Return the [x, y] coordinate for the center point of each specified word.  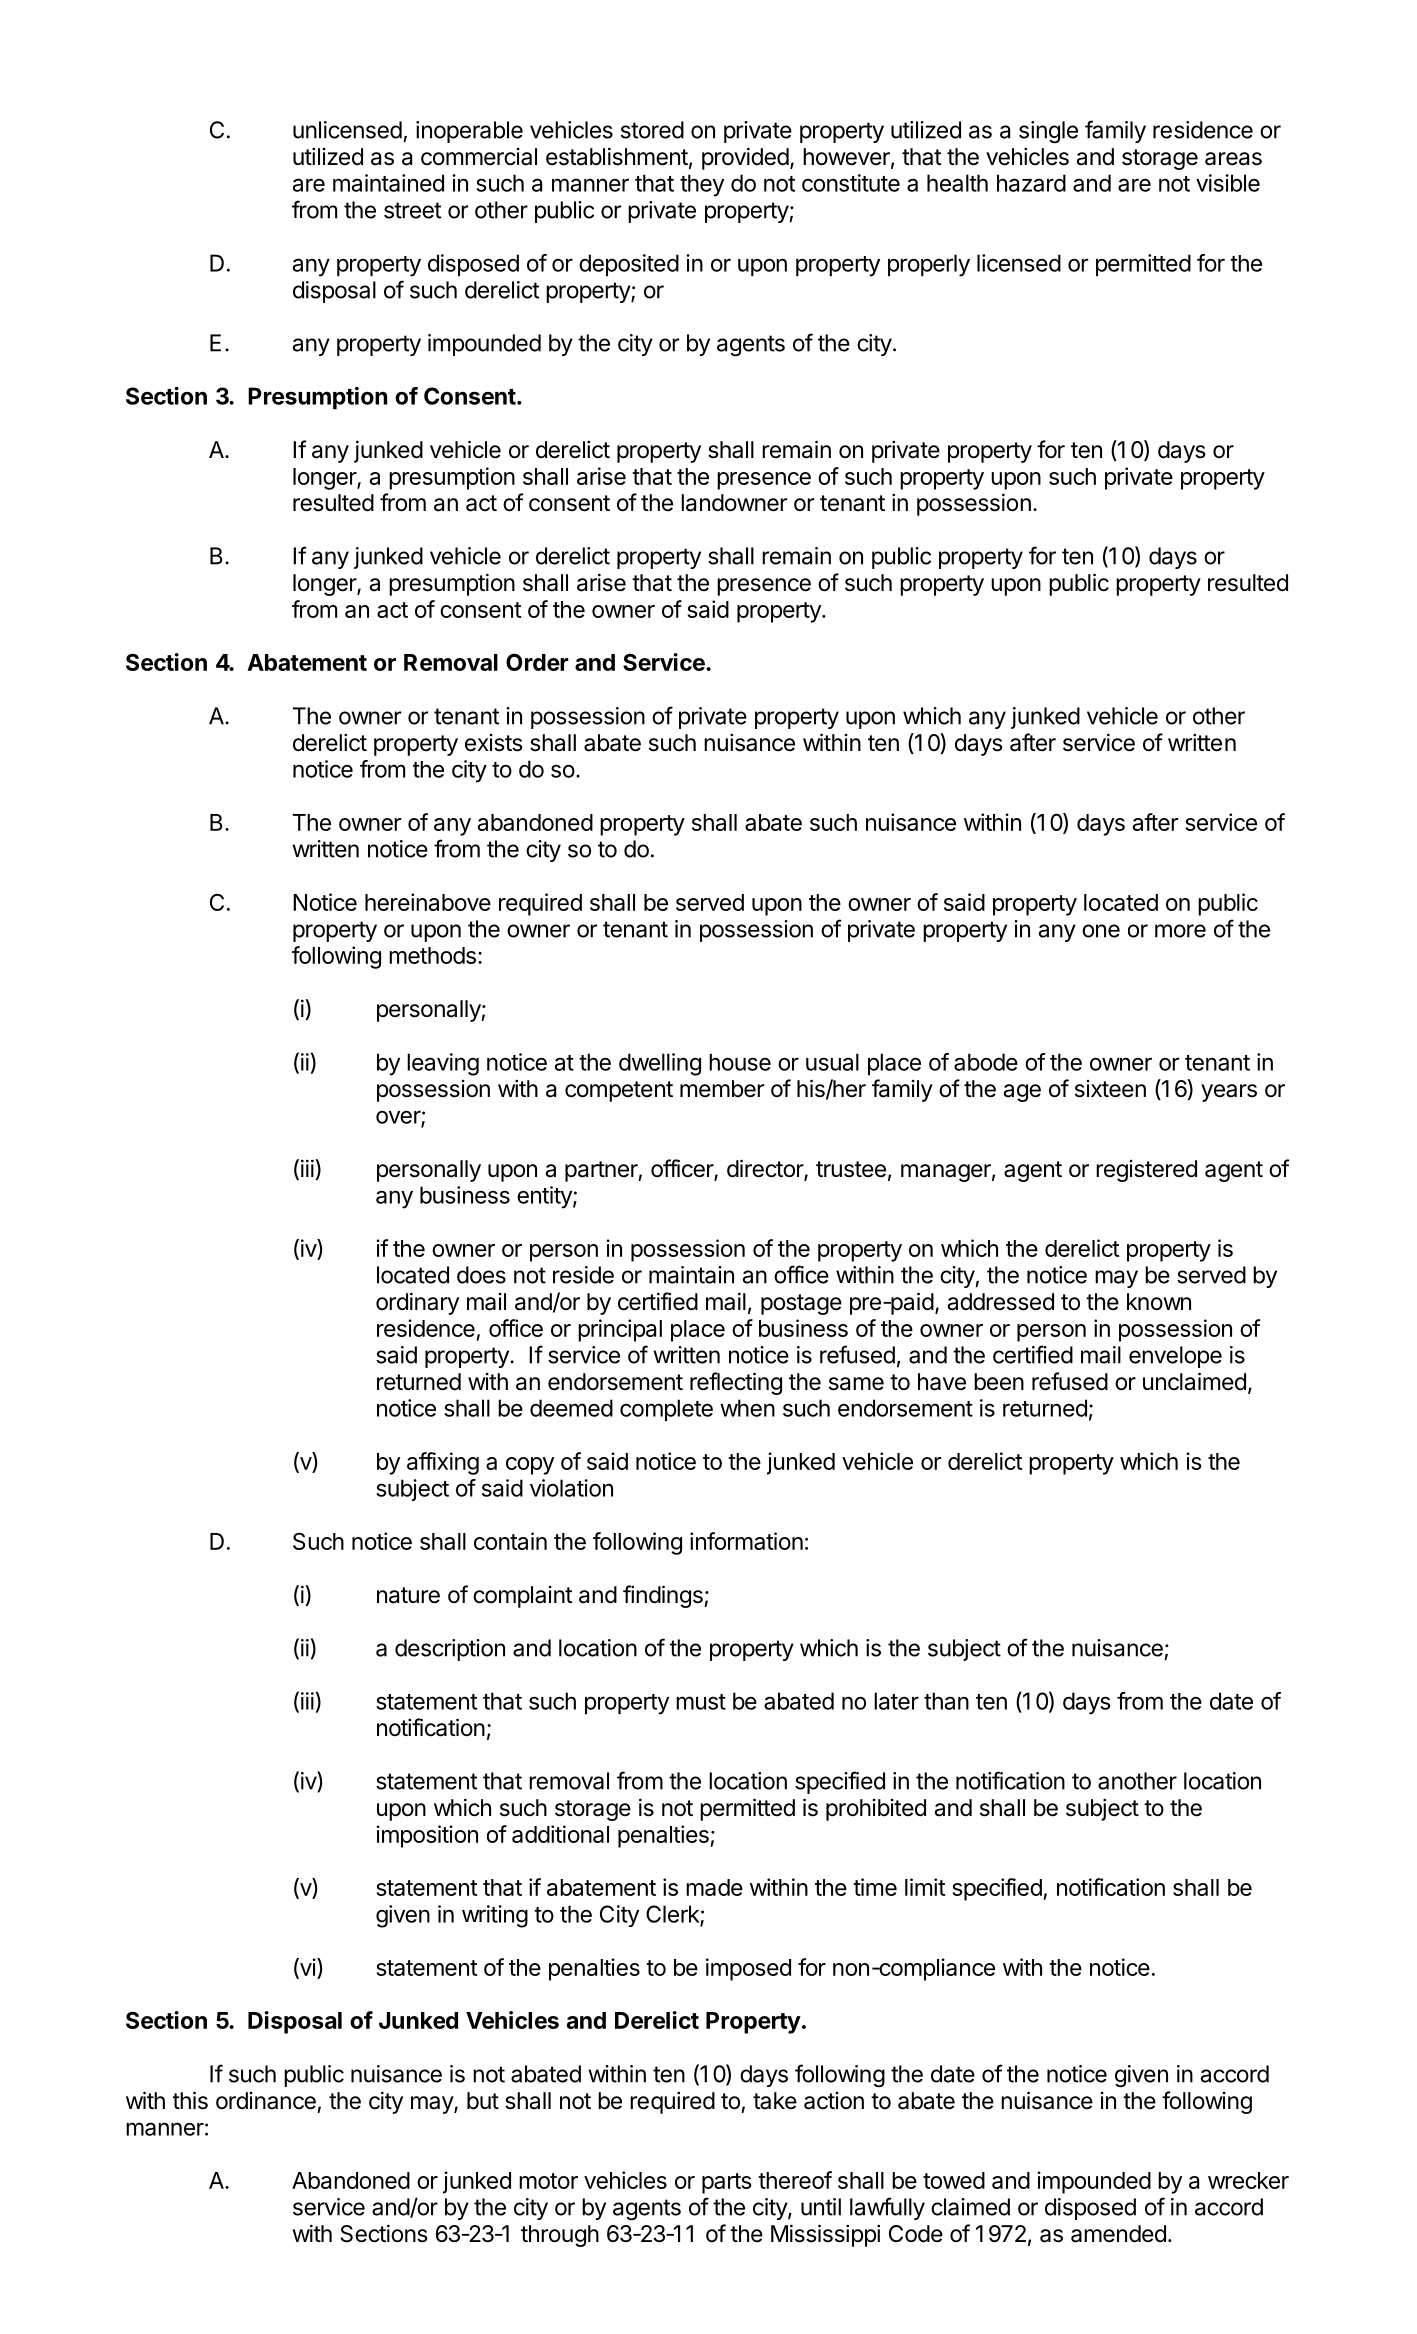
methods [432, 955]
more [1180, 931]
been [999, 1382]
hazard [1031, 183]
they [702, 185]
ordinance [266, 2101]
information [746, 1541]
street [412, 210]
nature [408, 1595]
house [740, 1062]
